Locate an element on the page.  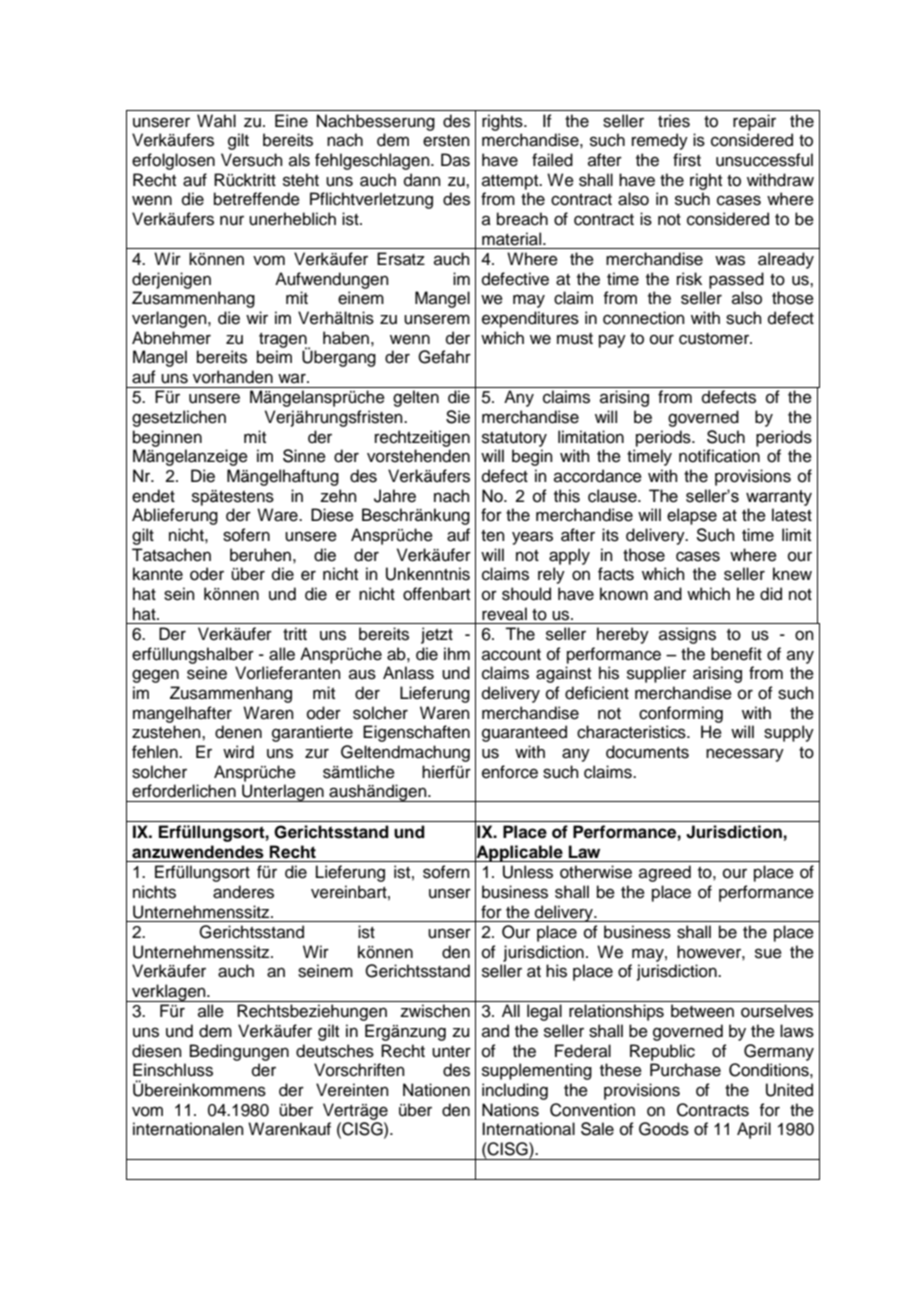
Sie is located at coordinates (458, 417).
